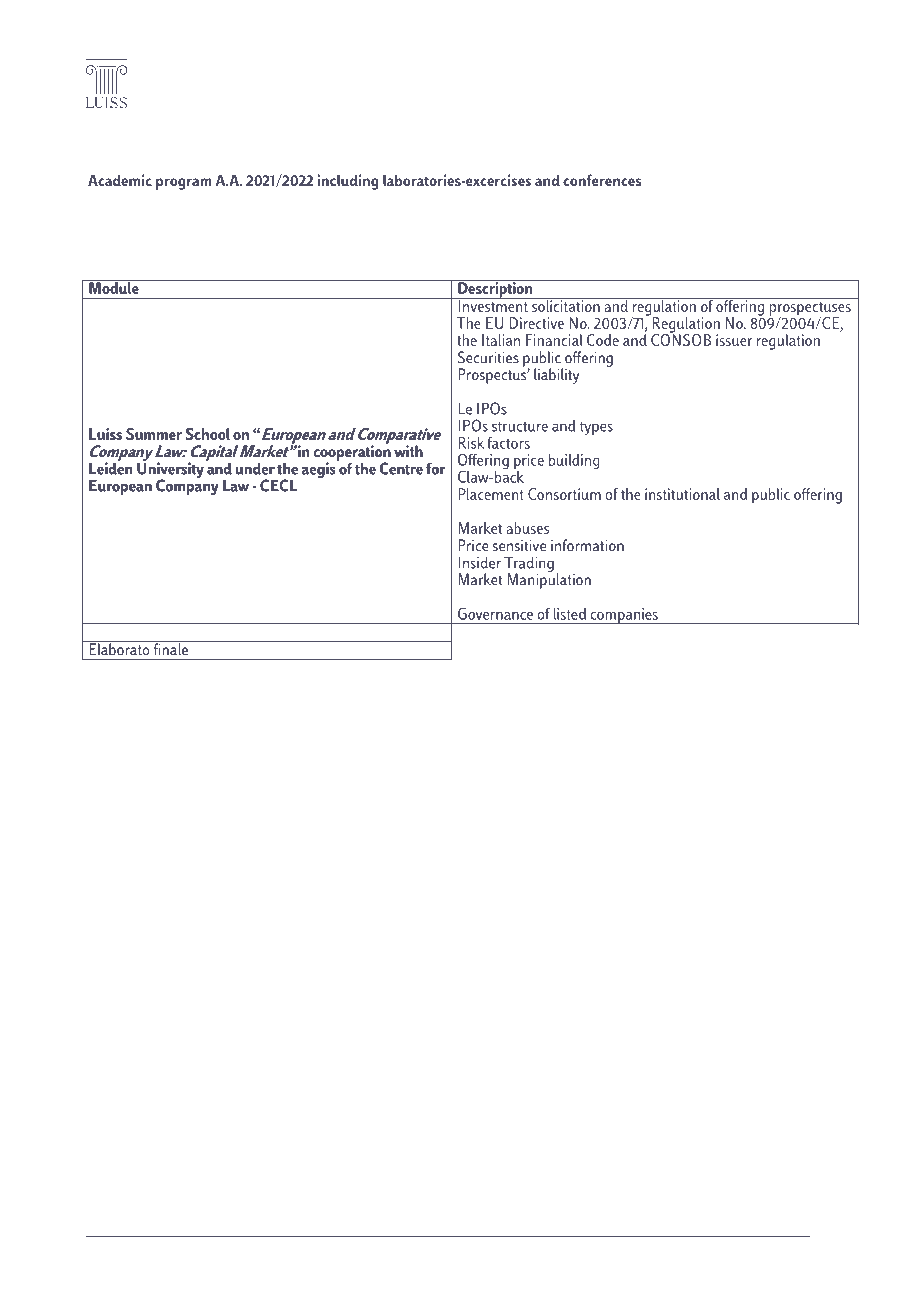  What do you see at coordinates (348, 182) in the page?
I see `including` at bounding box center [348, 182].
